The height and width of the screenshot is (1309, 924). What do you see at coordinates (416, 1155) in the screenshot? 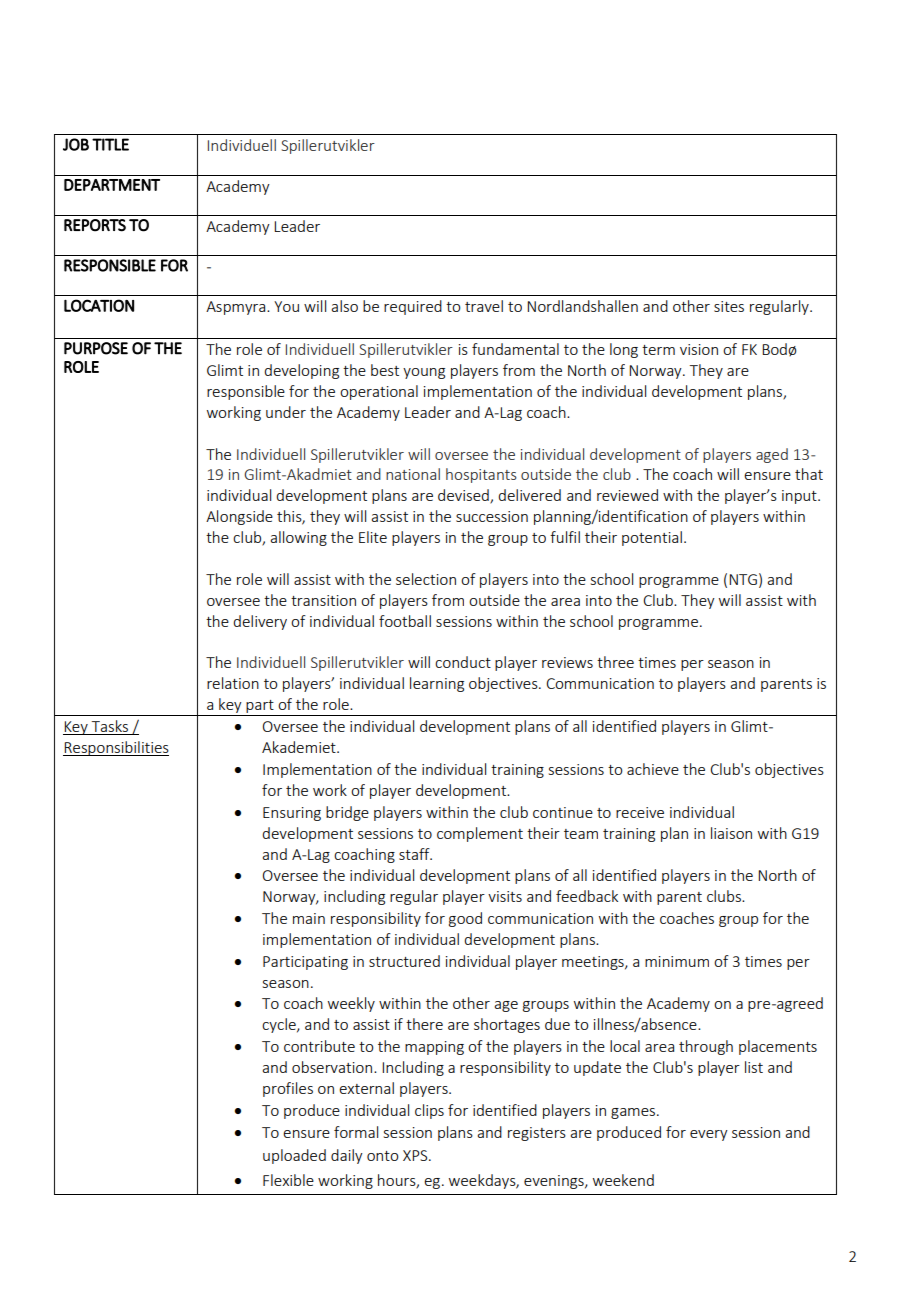
I see `XPS` at bounding box center [416, 1155].
